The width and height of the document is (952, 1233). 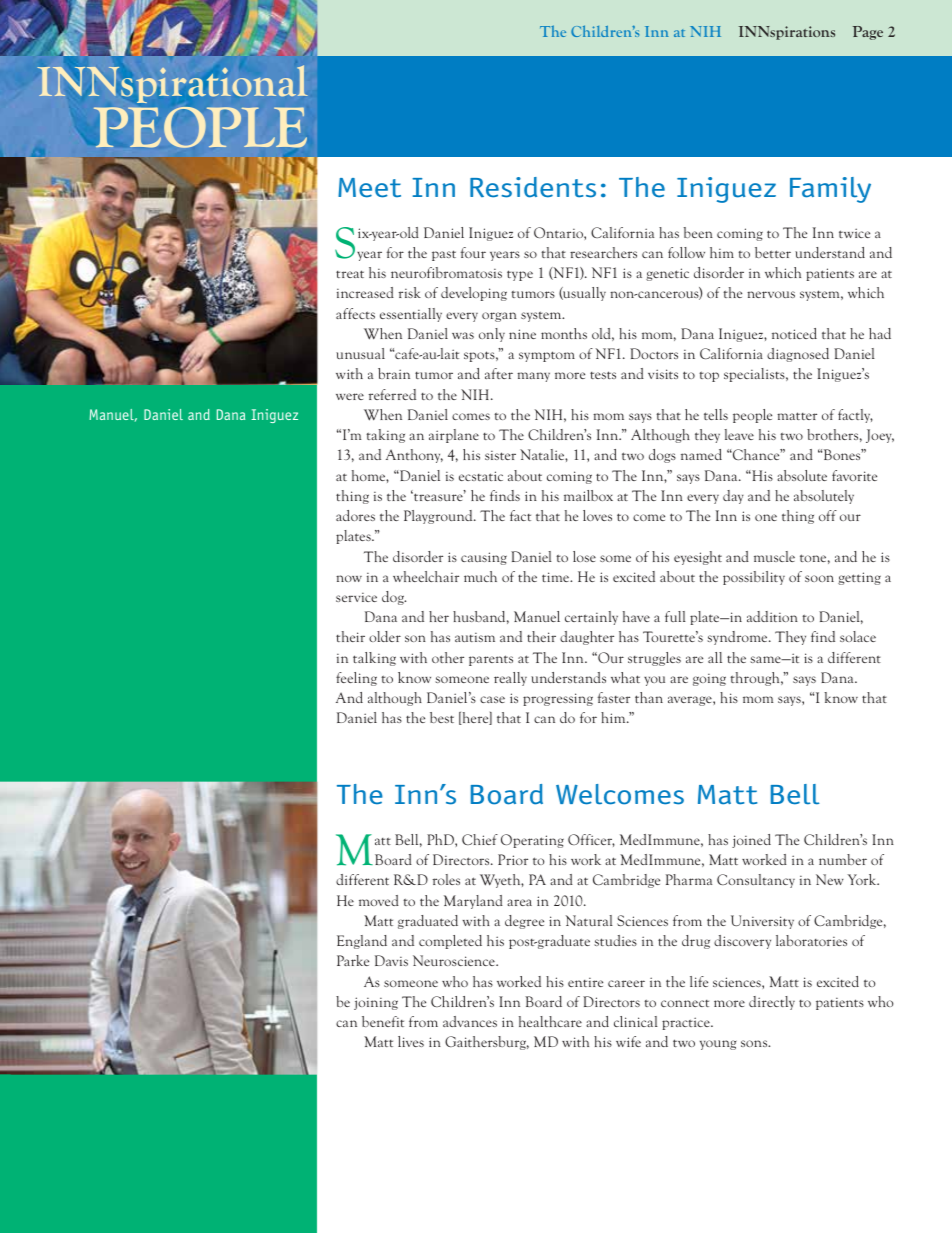 I want to click on brain, so click(x=394, y=373).
